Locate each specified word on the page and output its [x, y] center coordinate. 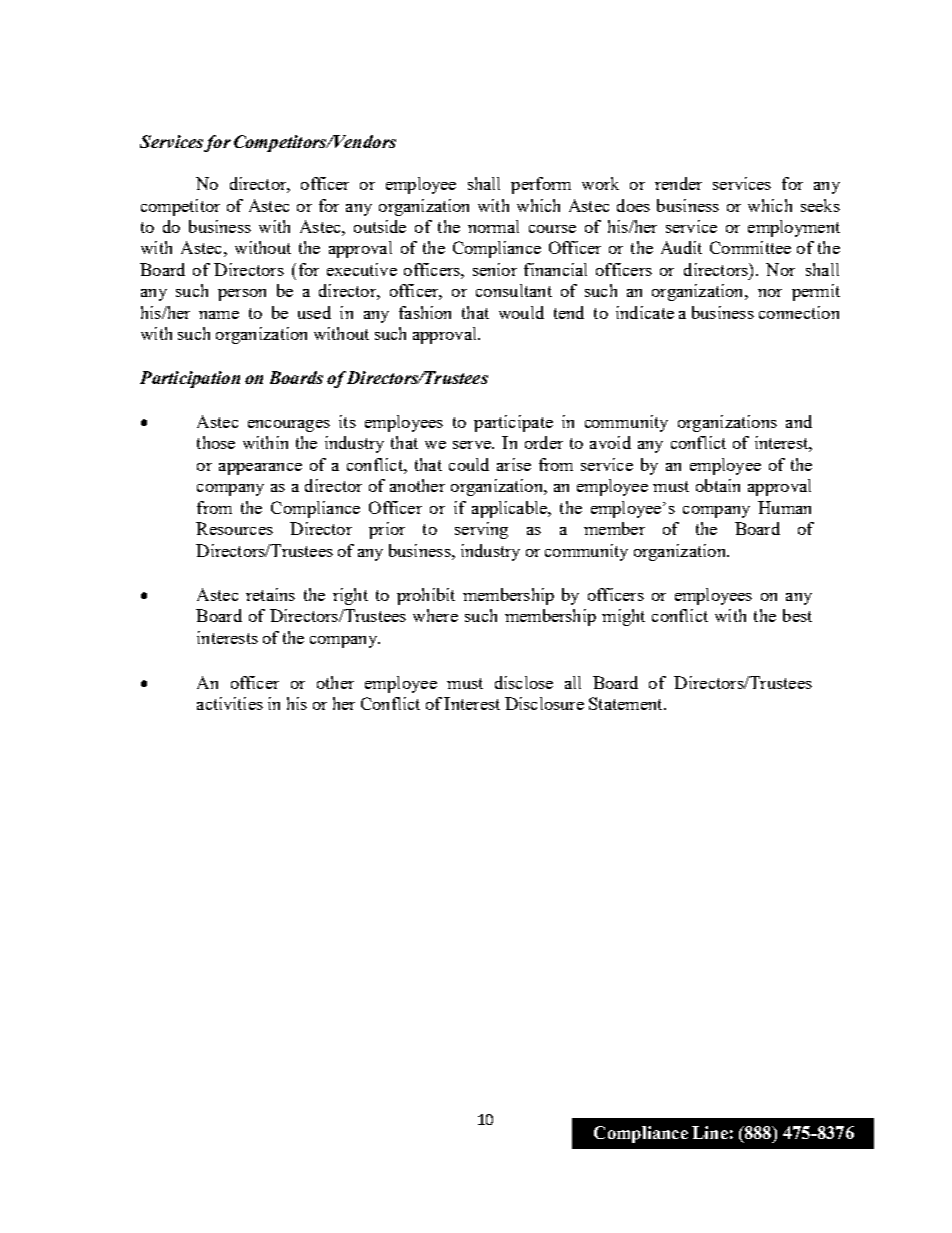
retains [270, 594]
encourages [289, 426]
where [435, 615]
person [242, 295]
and [799, 421]
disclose [524, 682]
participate [513, 423]
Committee [750, 247]
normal [493, 226]
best [797, 615]
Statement [627, 703]
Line [710, 1132]
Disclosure [544, 703]
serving [481, 530]
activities [230, 703]
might [623, 617]
